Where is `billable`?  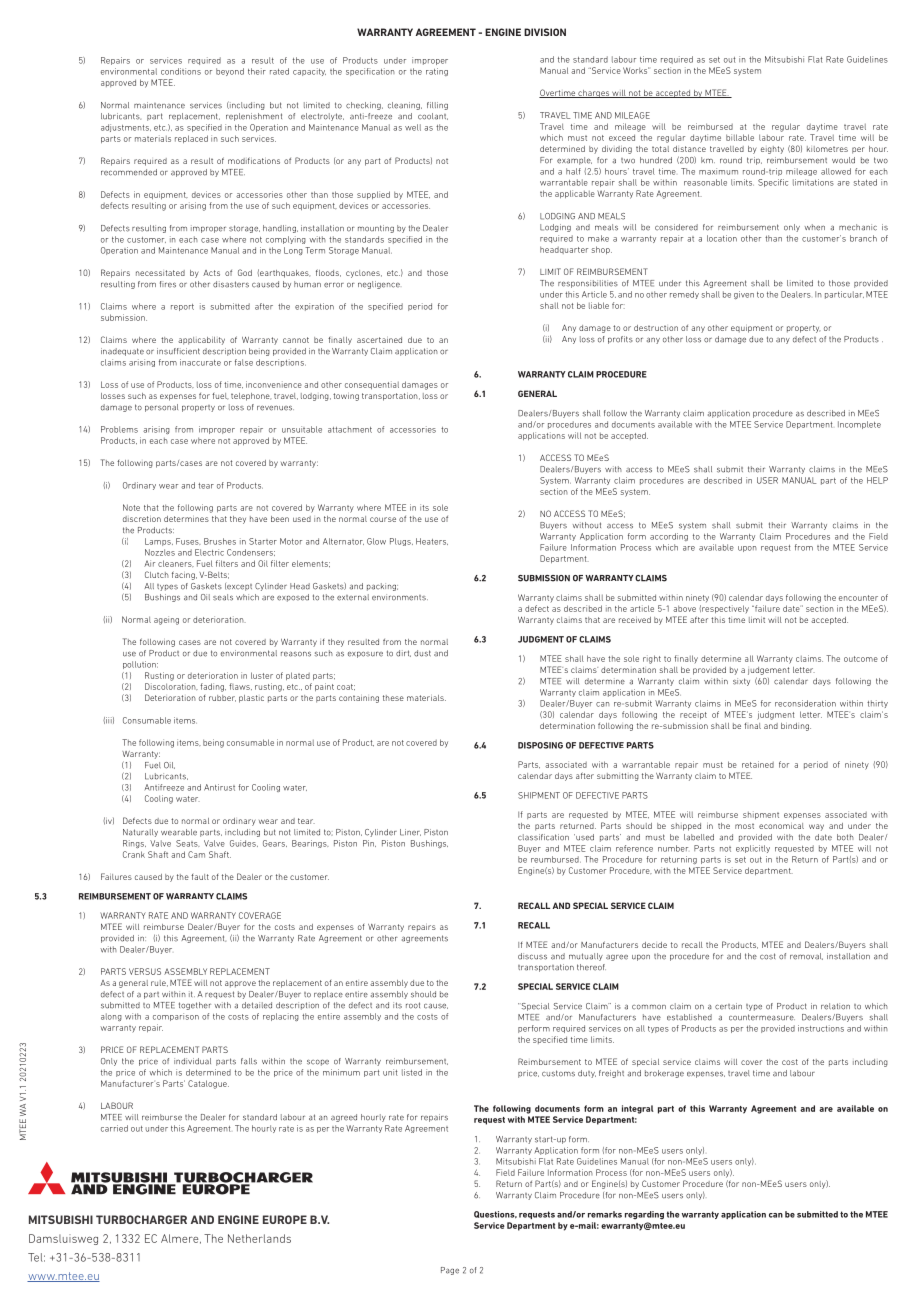 billable is located at coordinates (740, 137).
